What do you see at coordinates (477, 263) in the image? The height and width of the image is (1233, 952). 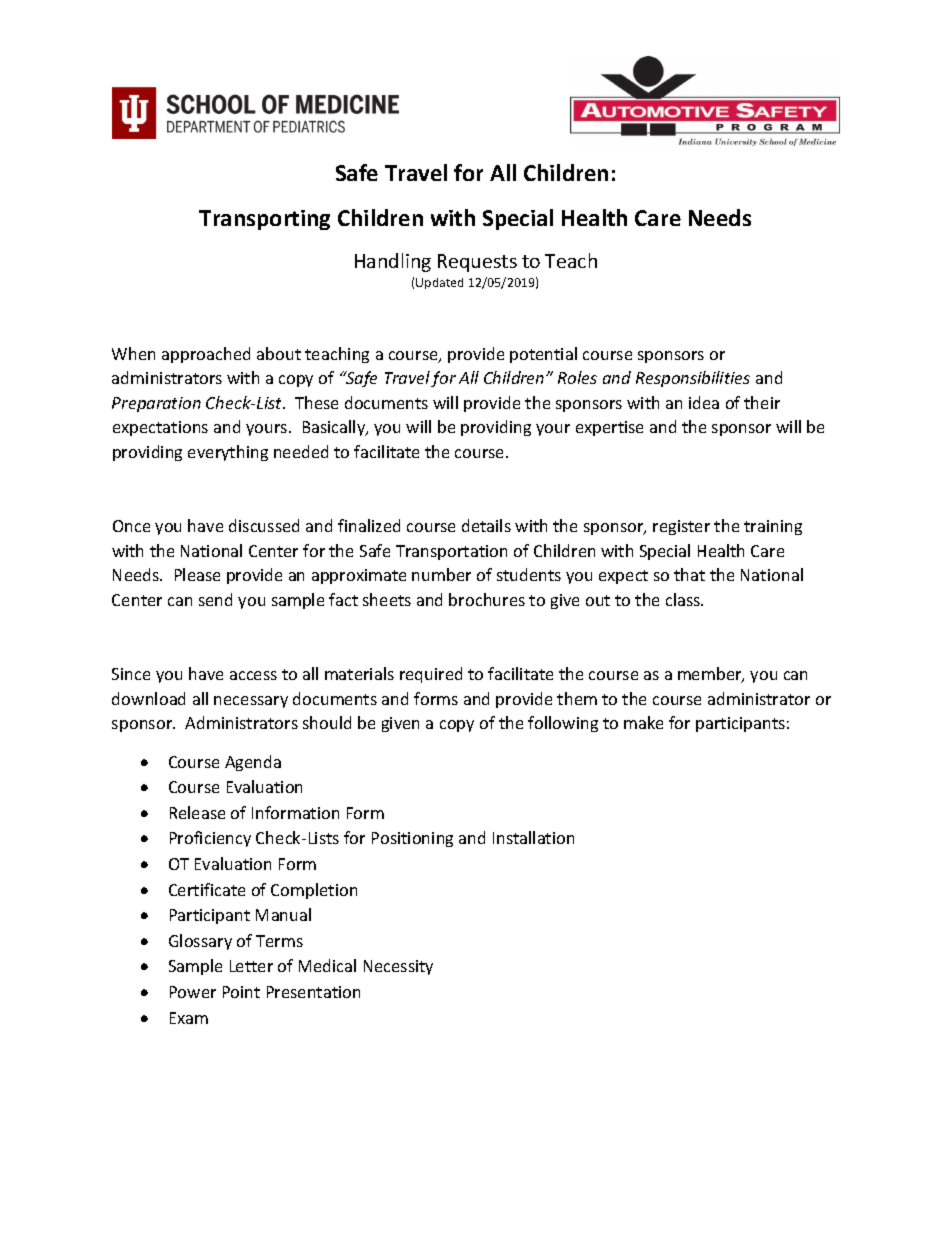 I see `Requests` at bounding box center [477, 263].
